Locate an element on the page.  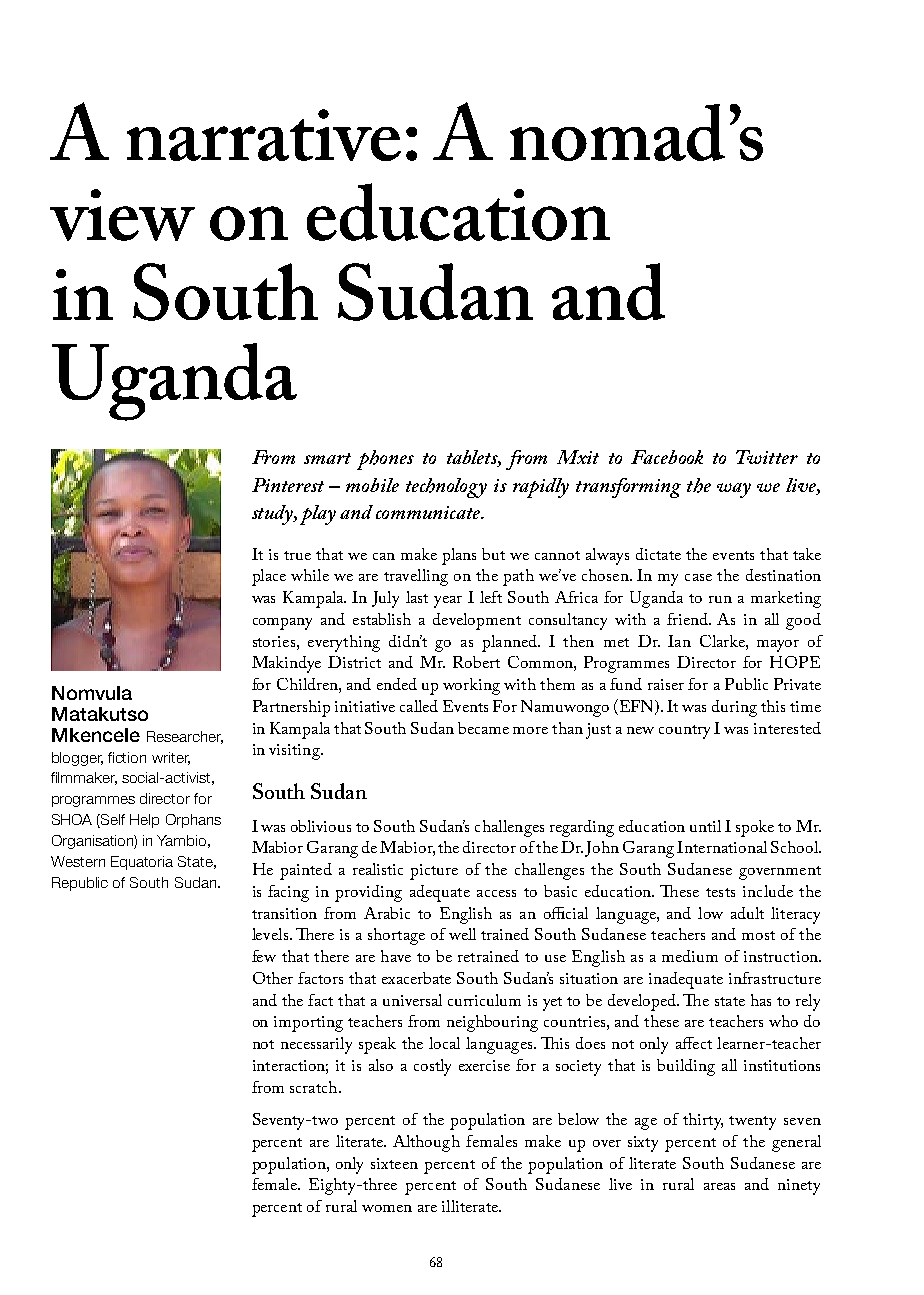
communicate is located at coordinates (429, 512).
